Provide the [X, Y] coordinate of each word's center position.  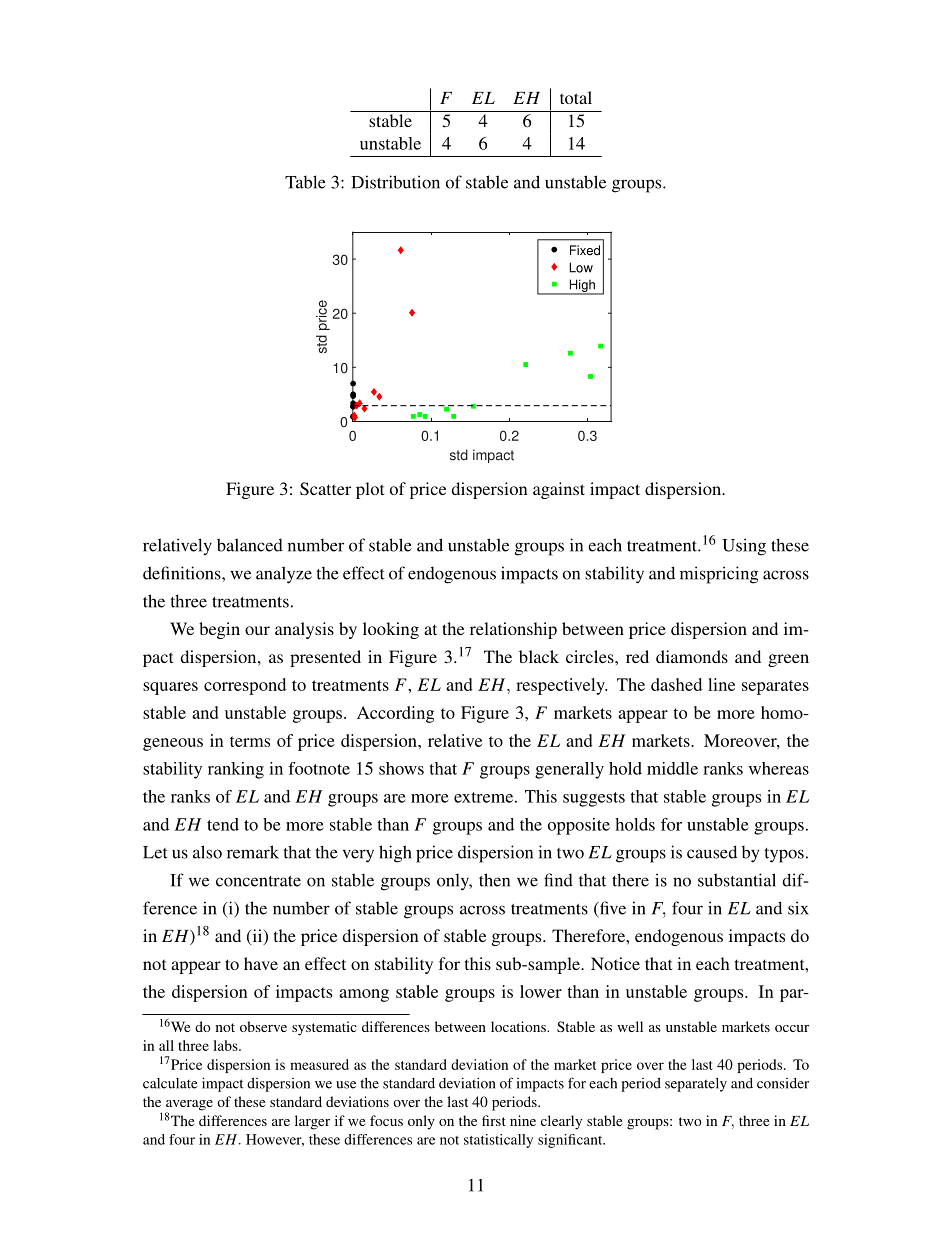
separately [696, 1085]
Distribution [395, 182]
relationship [513, 630]
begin [219, 630]
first [494, 1120]
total [576, 97]
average [189, 1106]
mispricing [719, 575]
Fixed [585, 250]
